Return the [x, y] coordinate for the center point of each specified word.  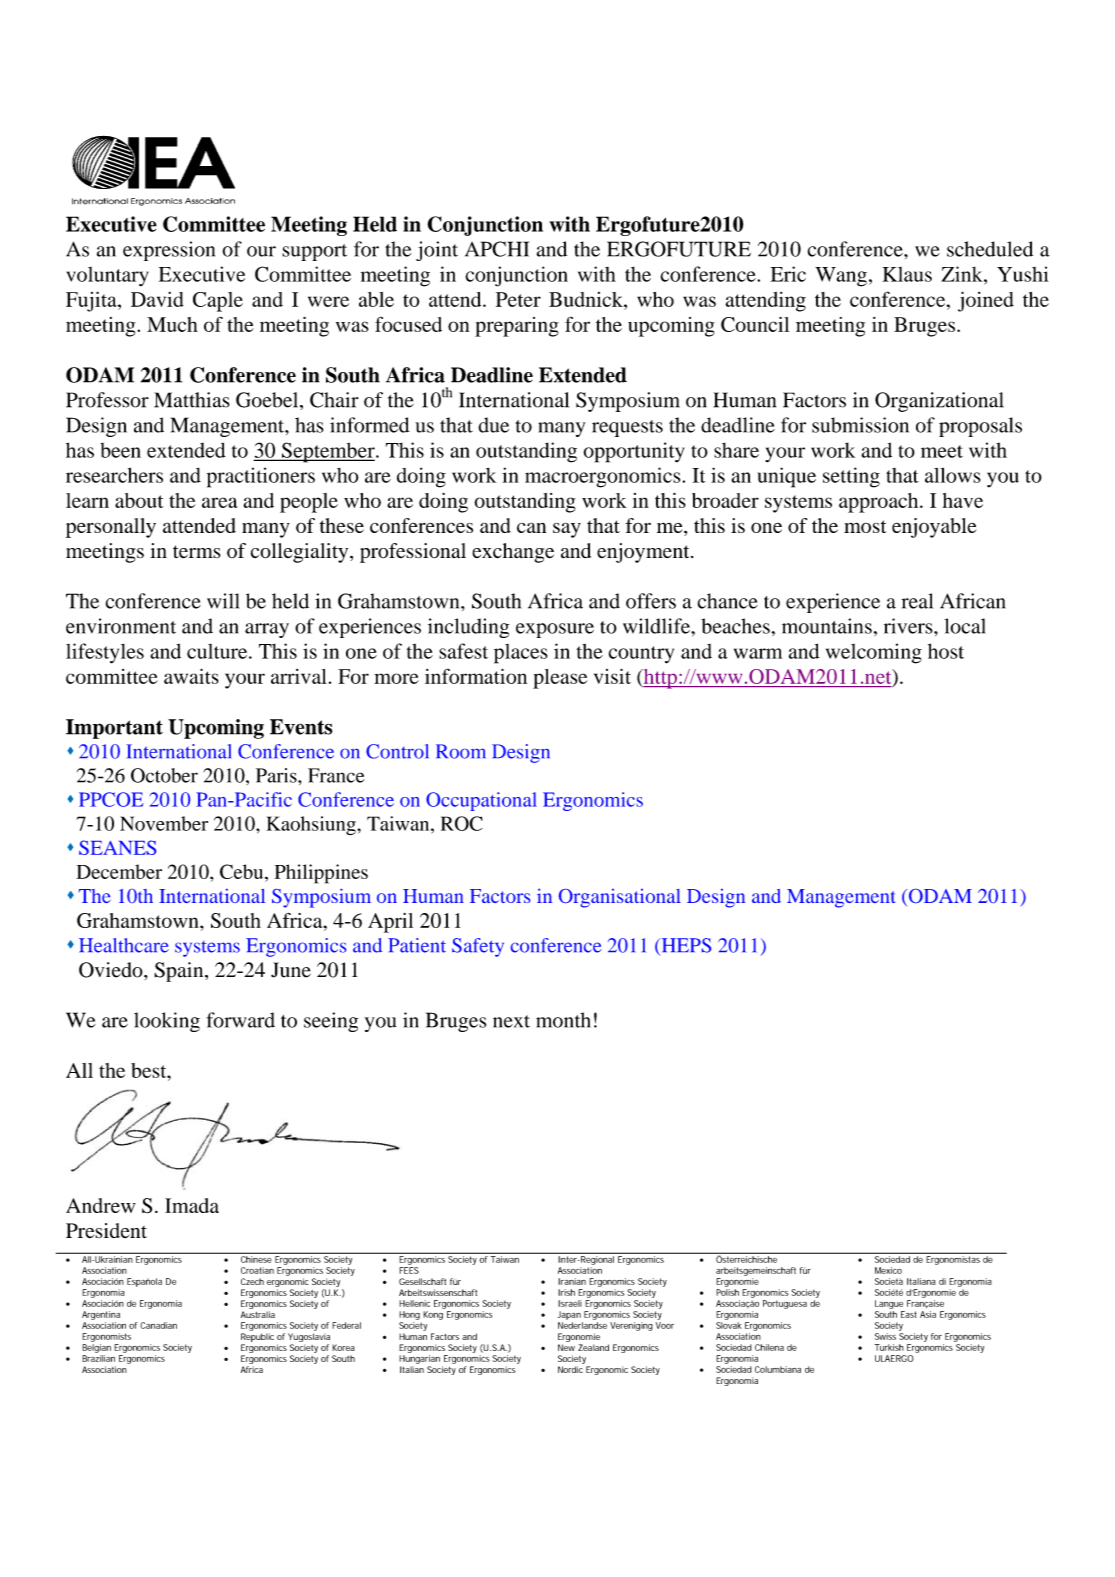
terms [197, 552]
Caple [218, 302]
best [150, 1070]
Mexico [888, 1270]
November [164, 823]
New [566, 1347]
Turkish [889, 1347]
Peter [518, 299]
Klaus [907, 274]
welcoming [874, 653]
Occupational [481, 801]
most [865, 526]
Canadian [158, 1325]
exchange [513, 553]
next [511, 1021]
